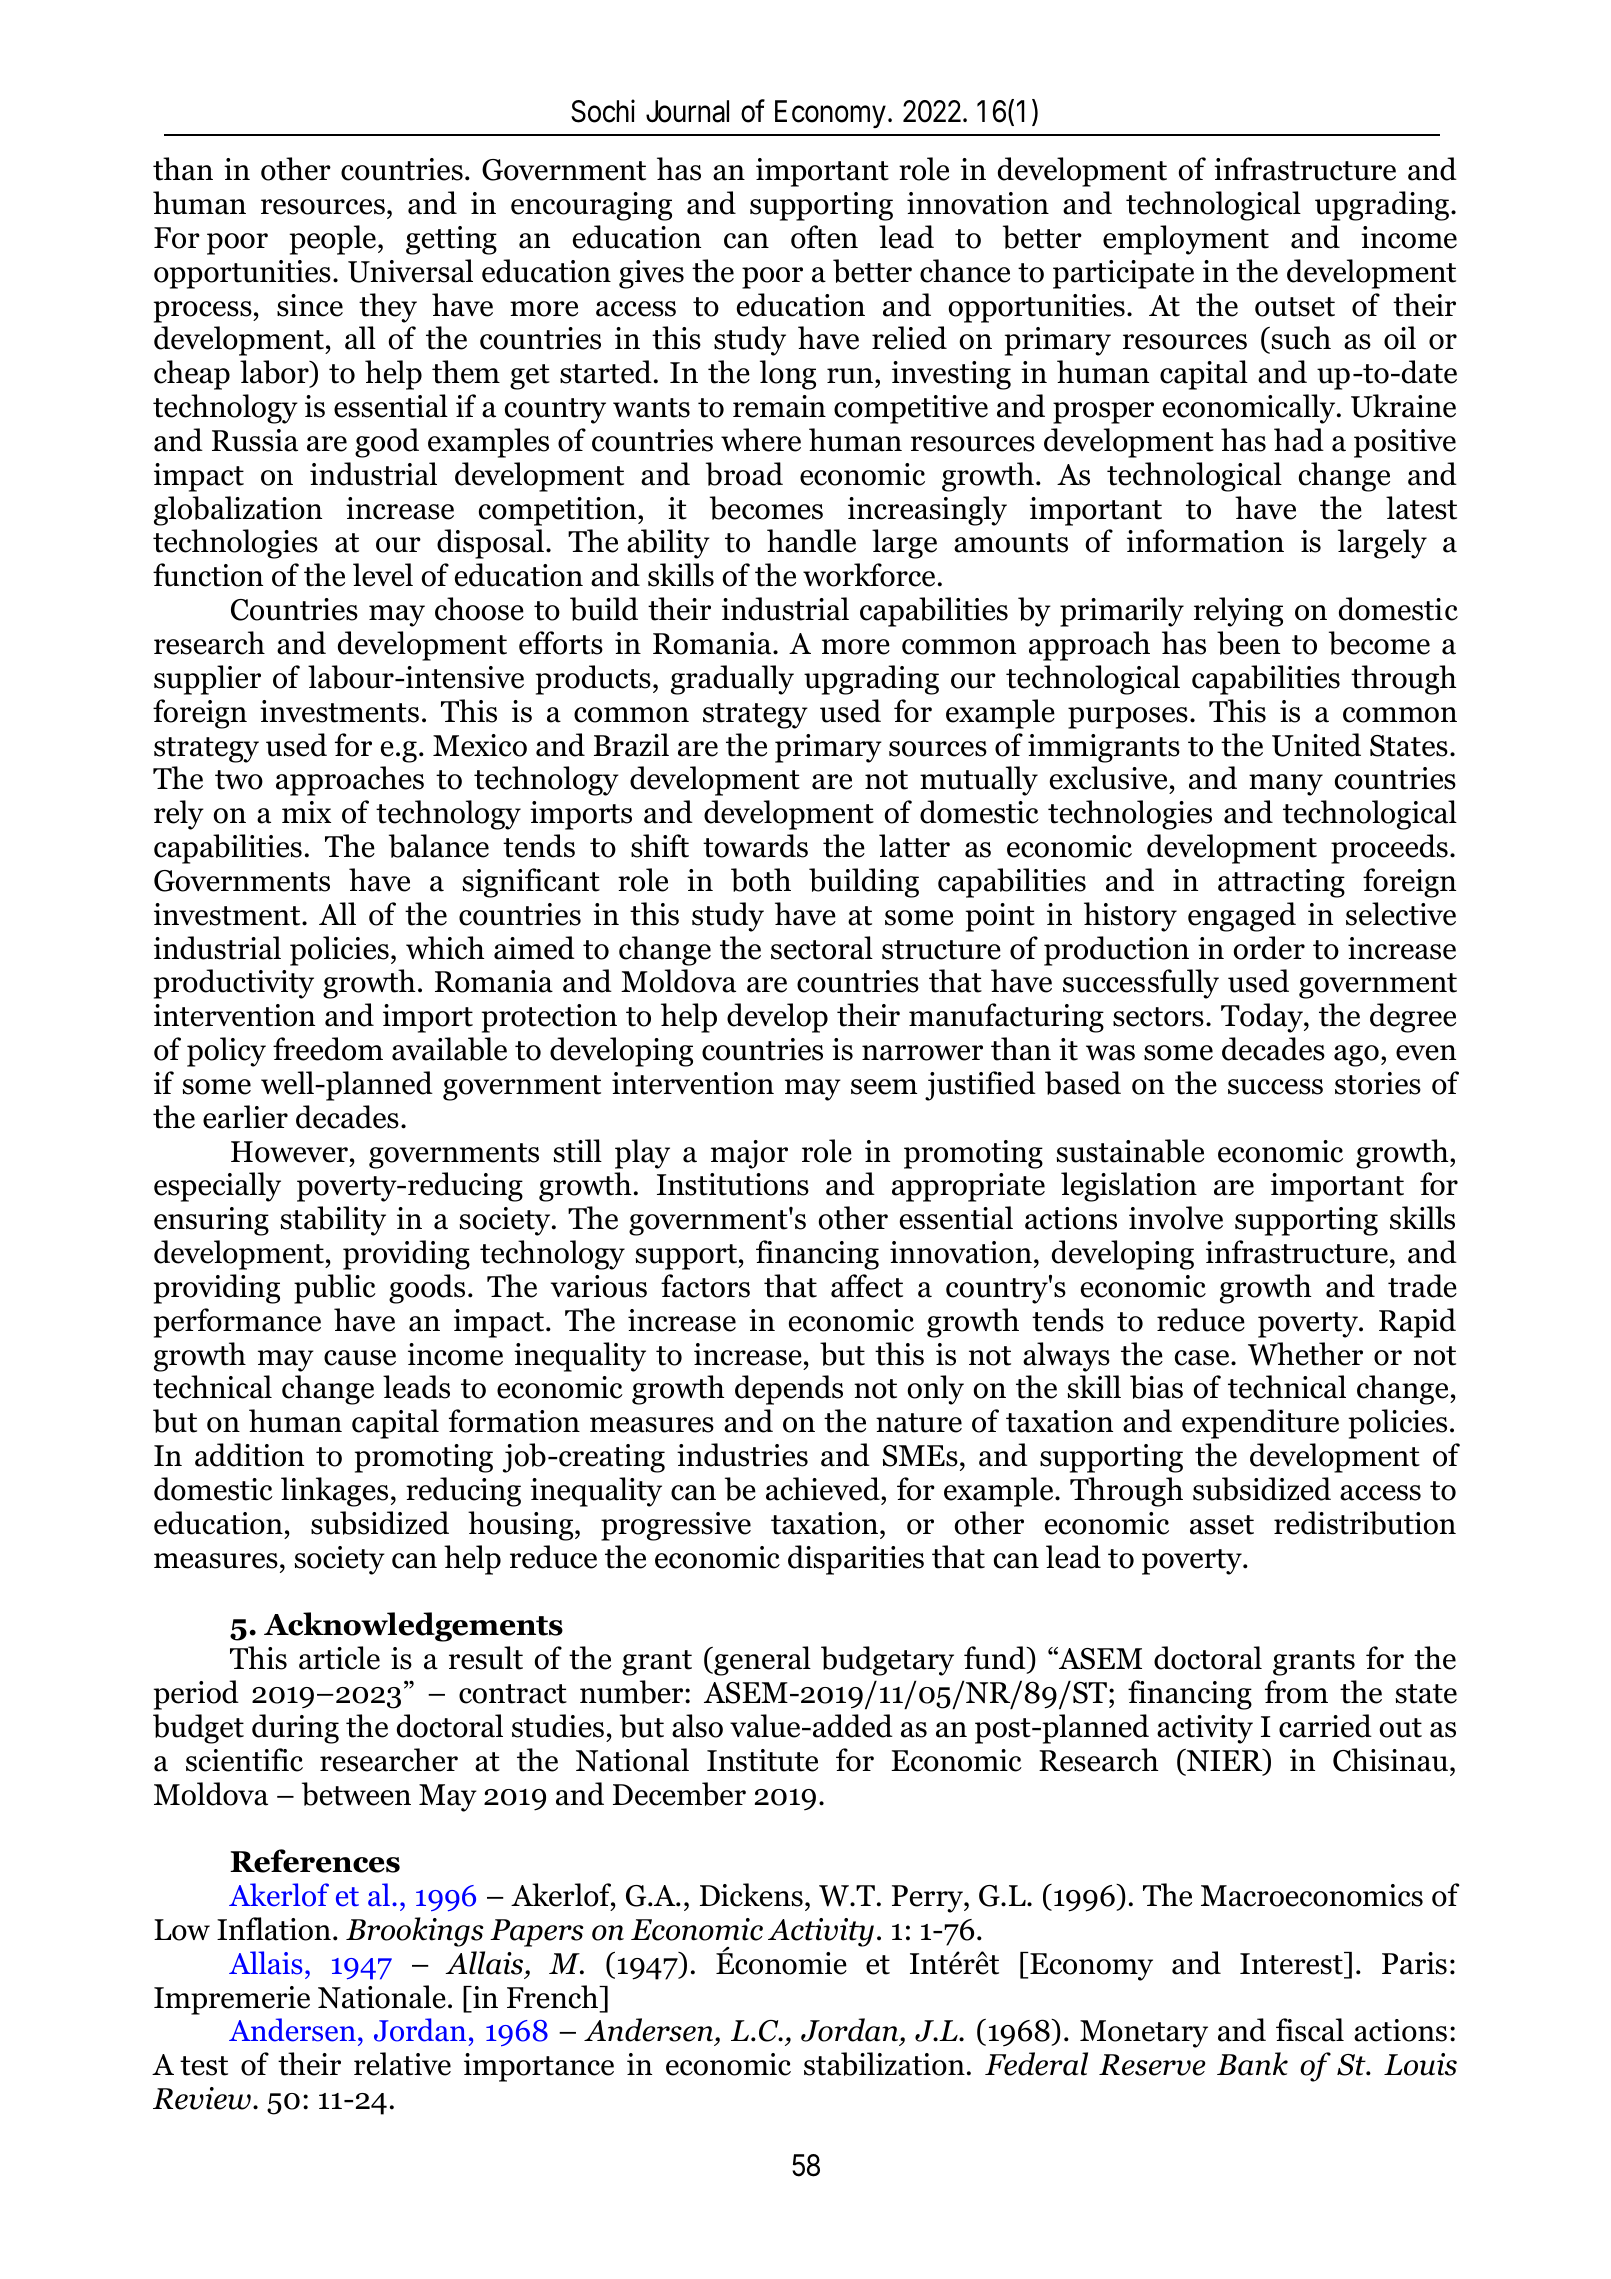 The width and height of the screenshot is (1611, 2279). I want to click on many, so click(1286, 785).
